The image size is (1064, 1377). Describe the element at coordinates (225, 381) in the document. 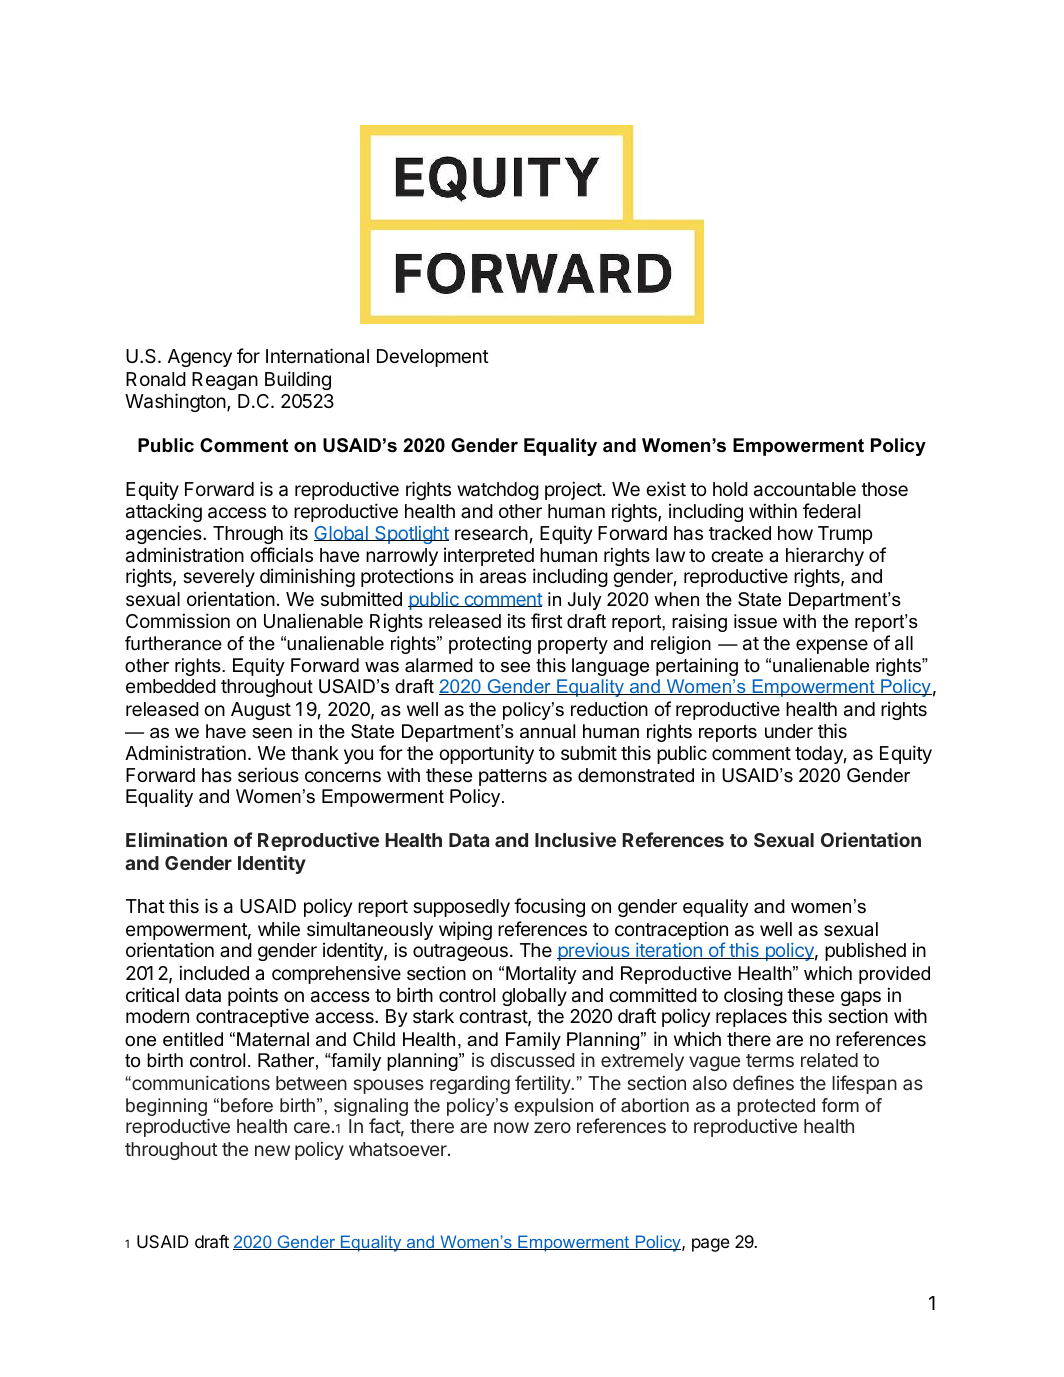

I see `Reagan` at that location.
